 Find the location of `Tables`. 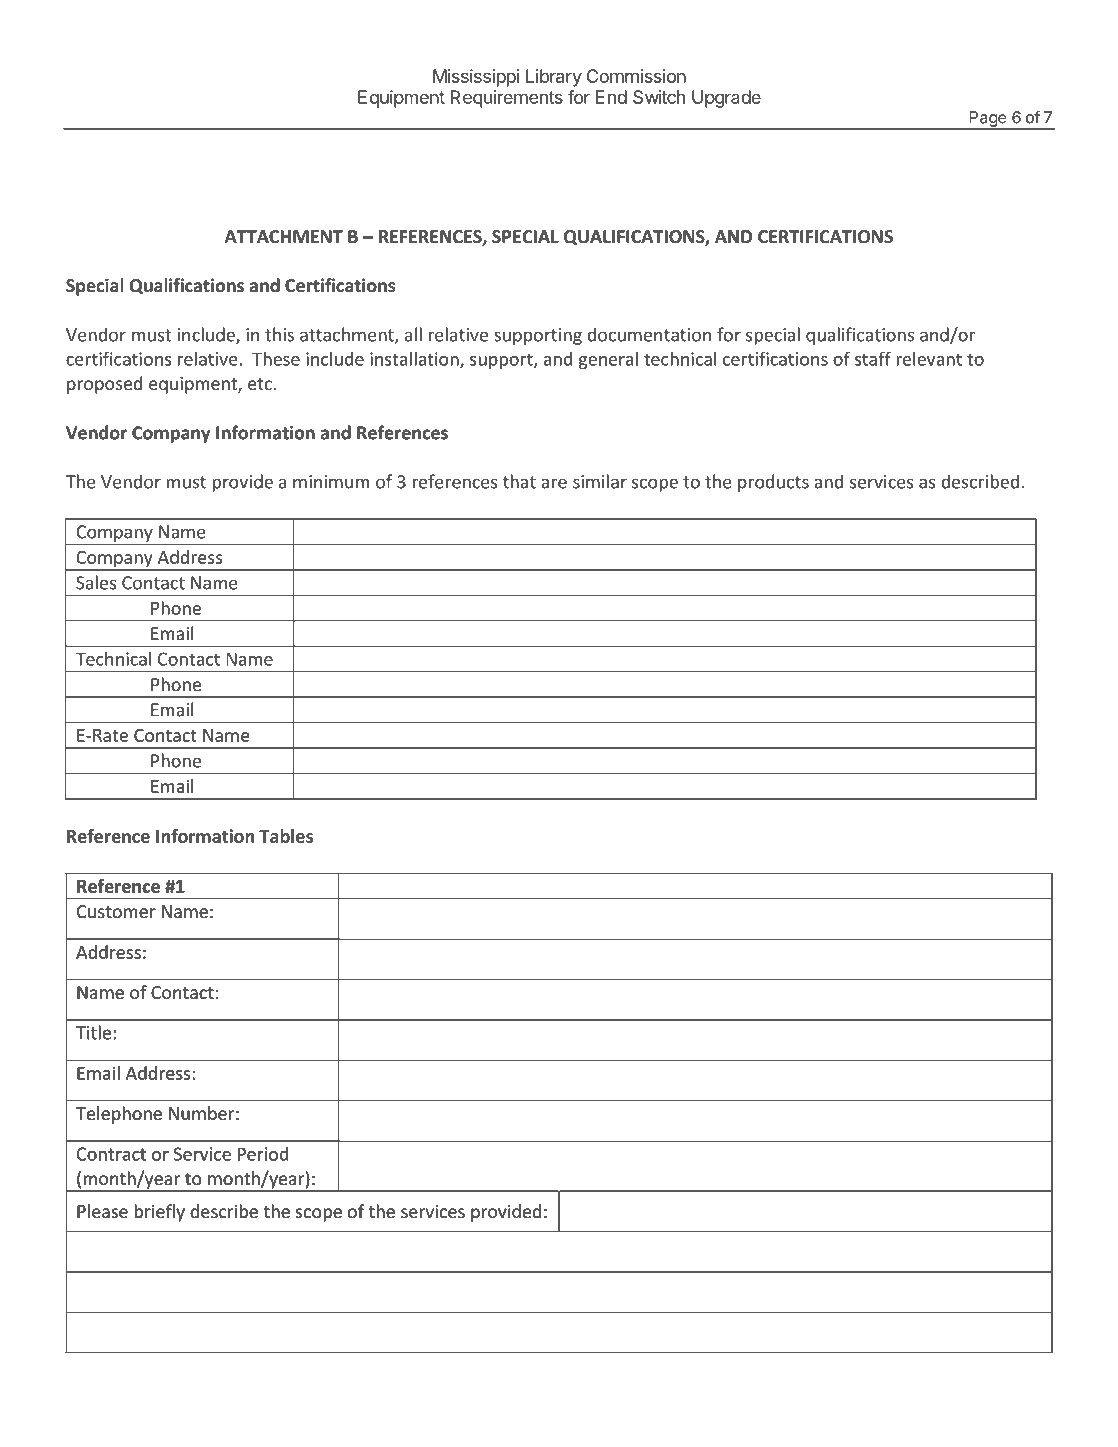

Tables is located at coordinates (286, 836).
